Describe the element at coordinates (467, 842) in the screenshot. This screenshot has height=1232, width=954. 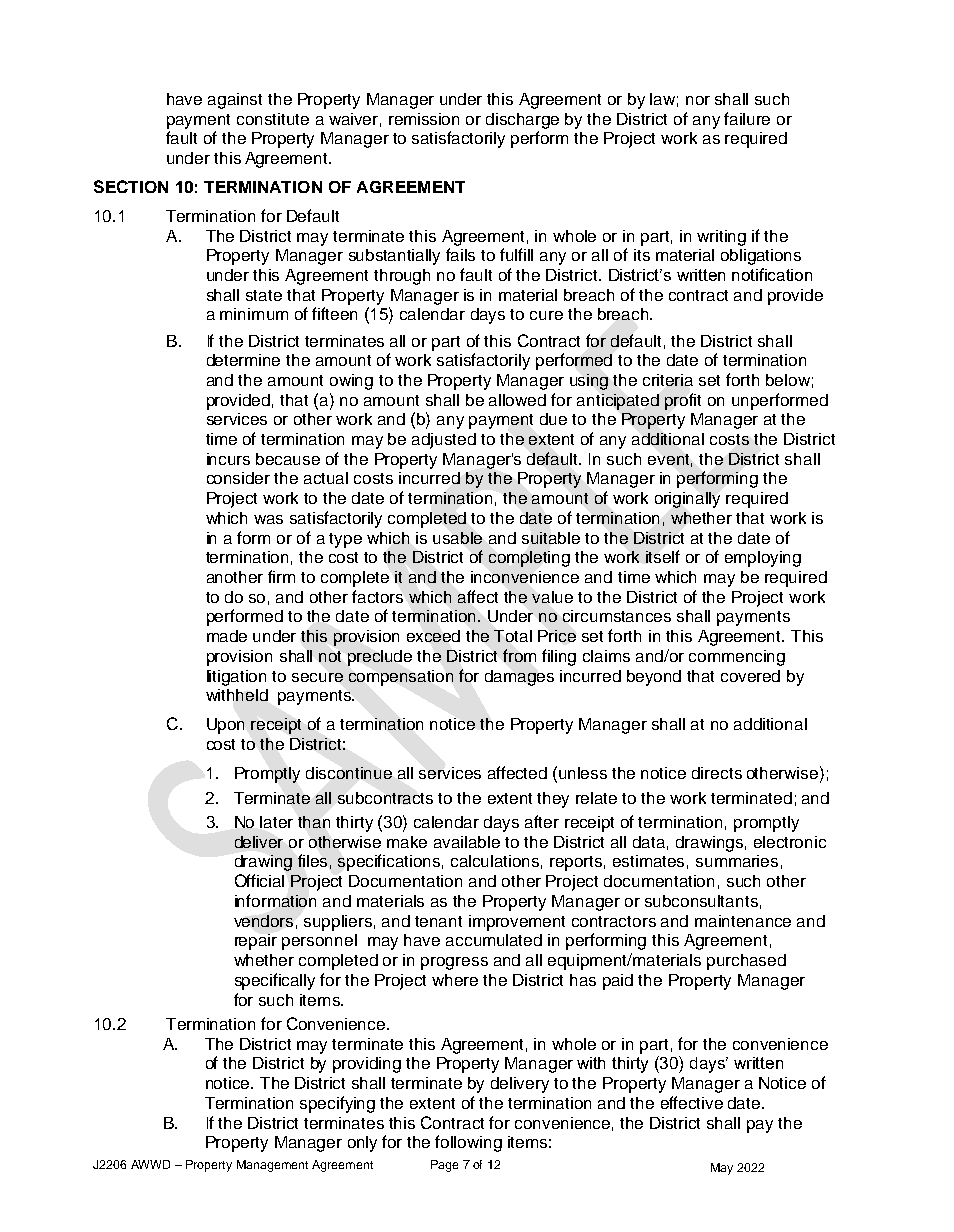
I see `available` at that location.
